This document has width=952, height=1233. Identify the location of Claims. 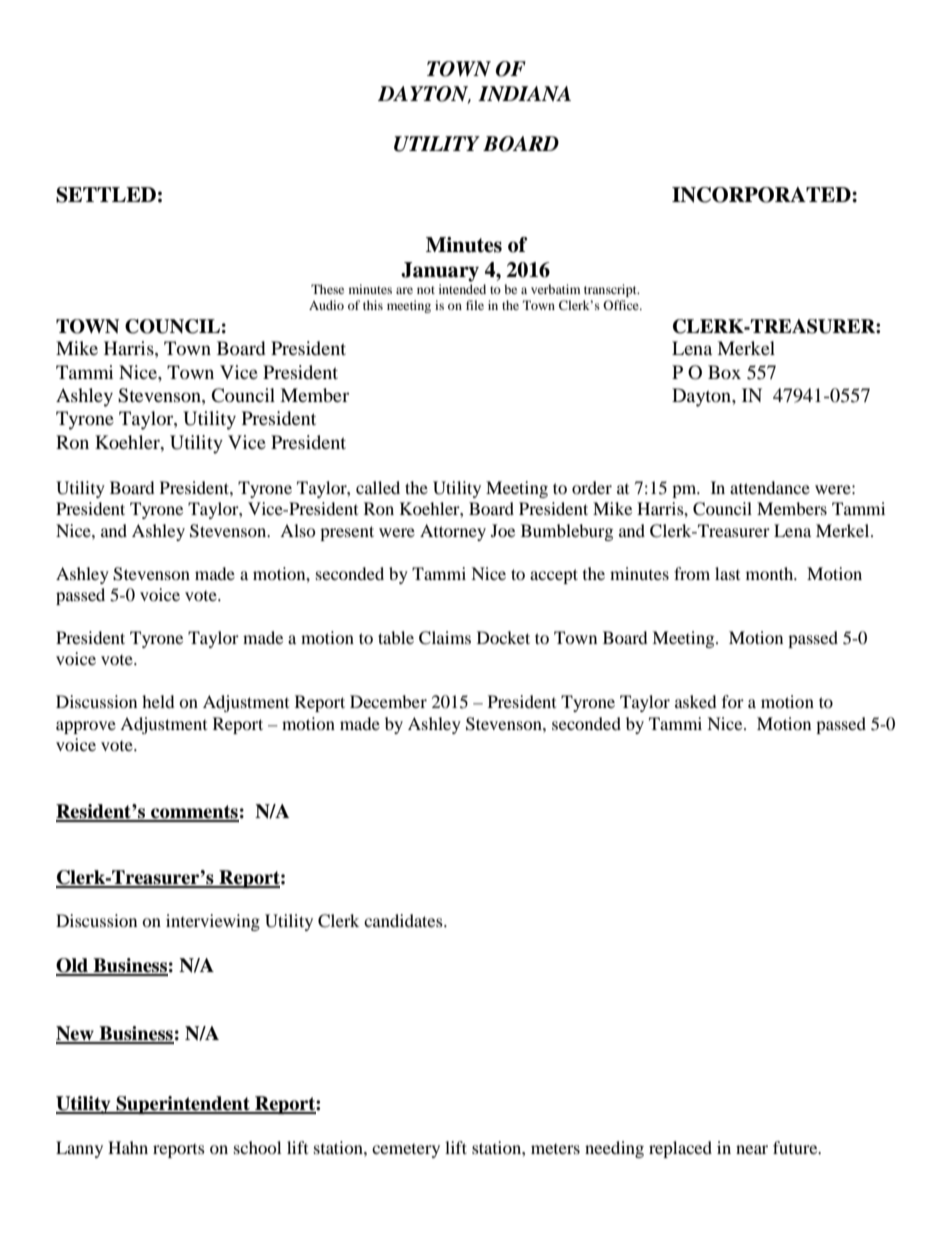
(445, 638).
